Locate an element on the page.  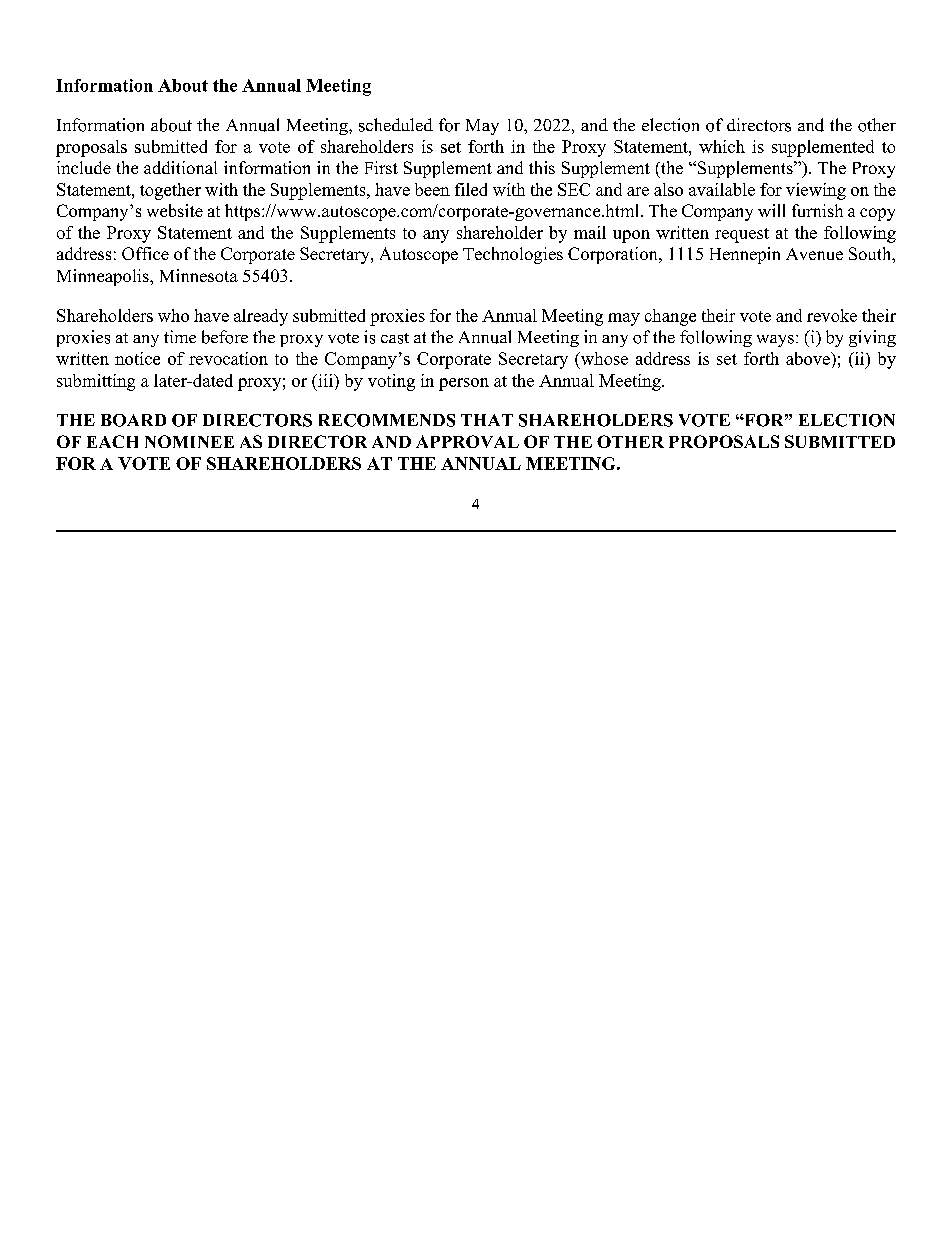
ways is located at coordinates (775, 341).
